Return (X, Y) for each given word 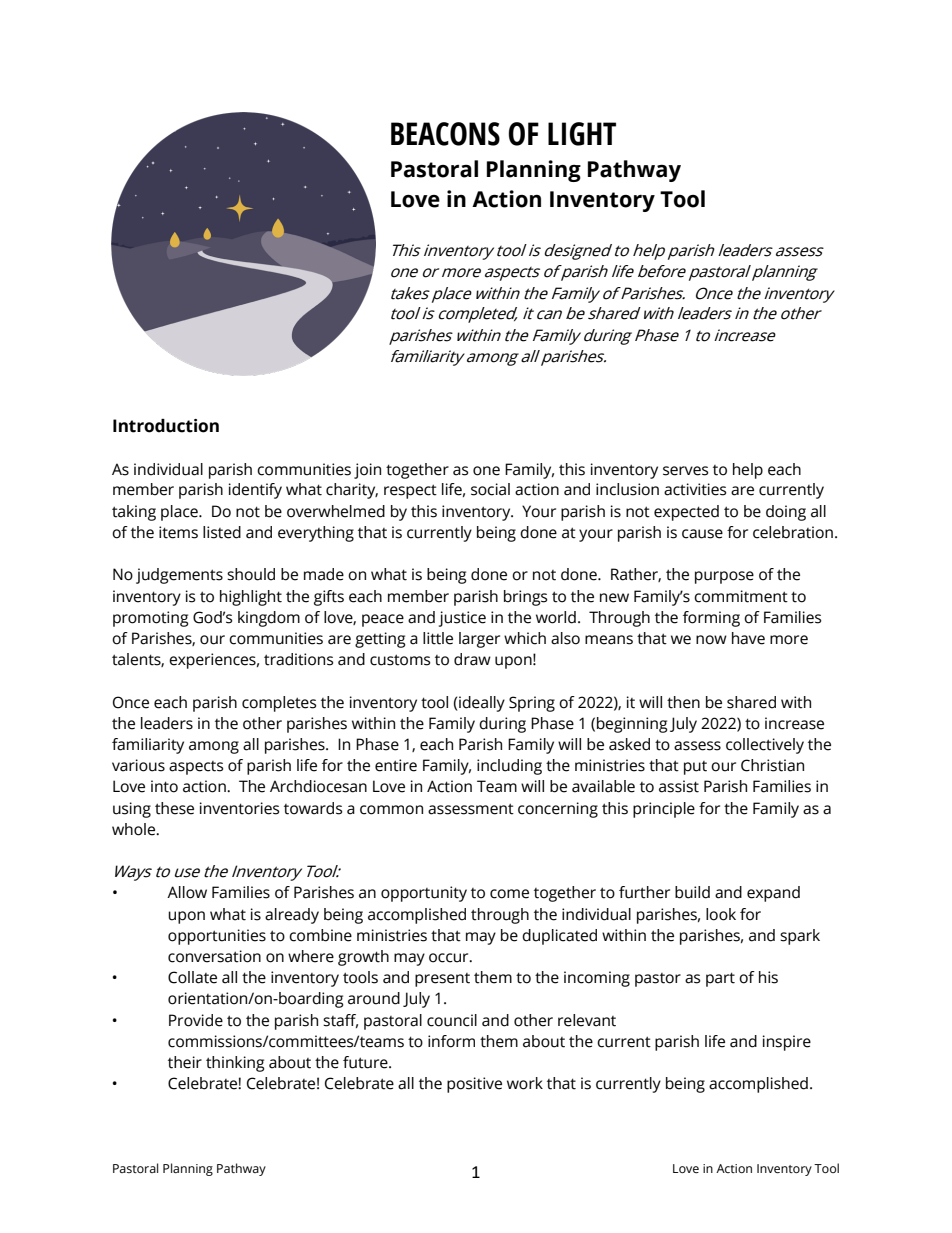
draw (472, 659)
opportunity (424, 894)
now (711, 640)
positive (474, 1085)
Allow (187, 892)
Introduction (166, 426)
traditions (298, 659)
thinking (235, 1064)
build (692, 892)
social (490, 489)
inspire (787, 1043)
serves (685, 471)
